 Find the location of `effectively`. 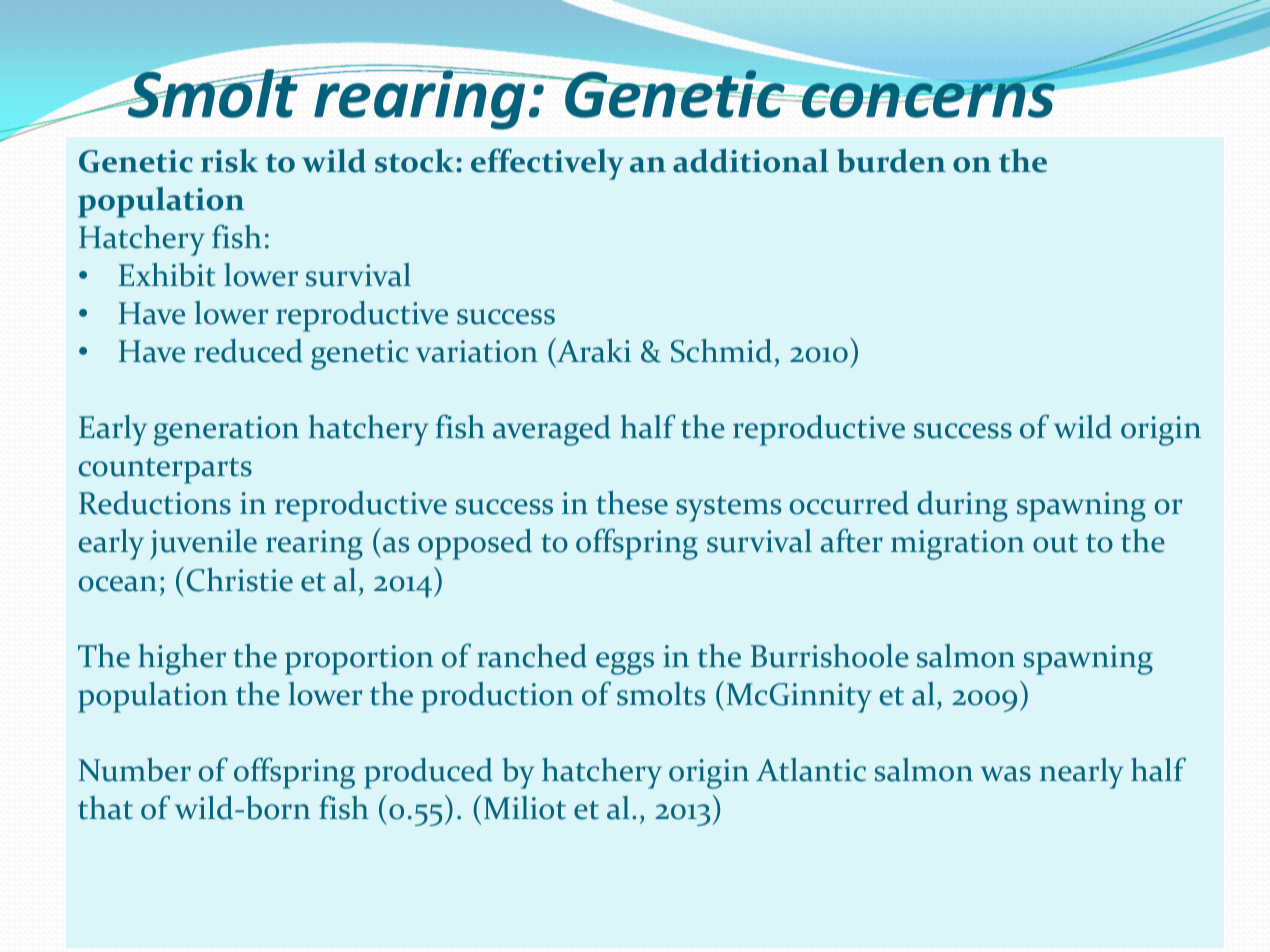

effectively is located at coordinates (547, 164).
